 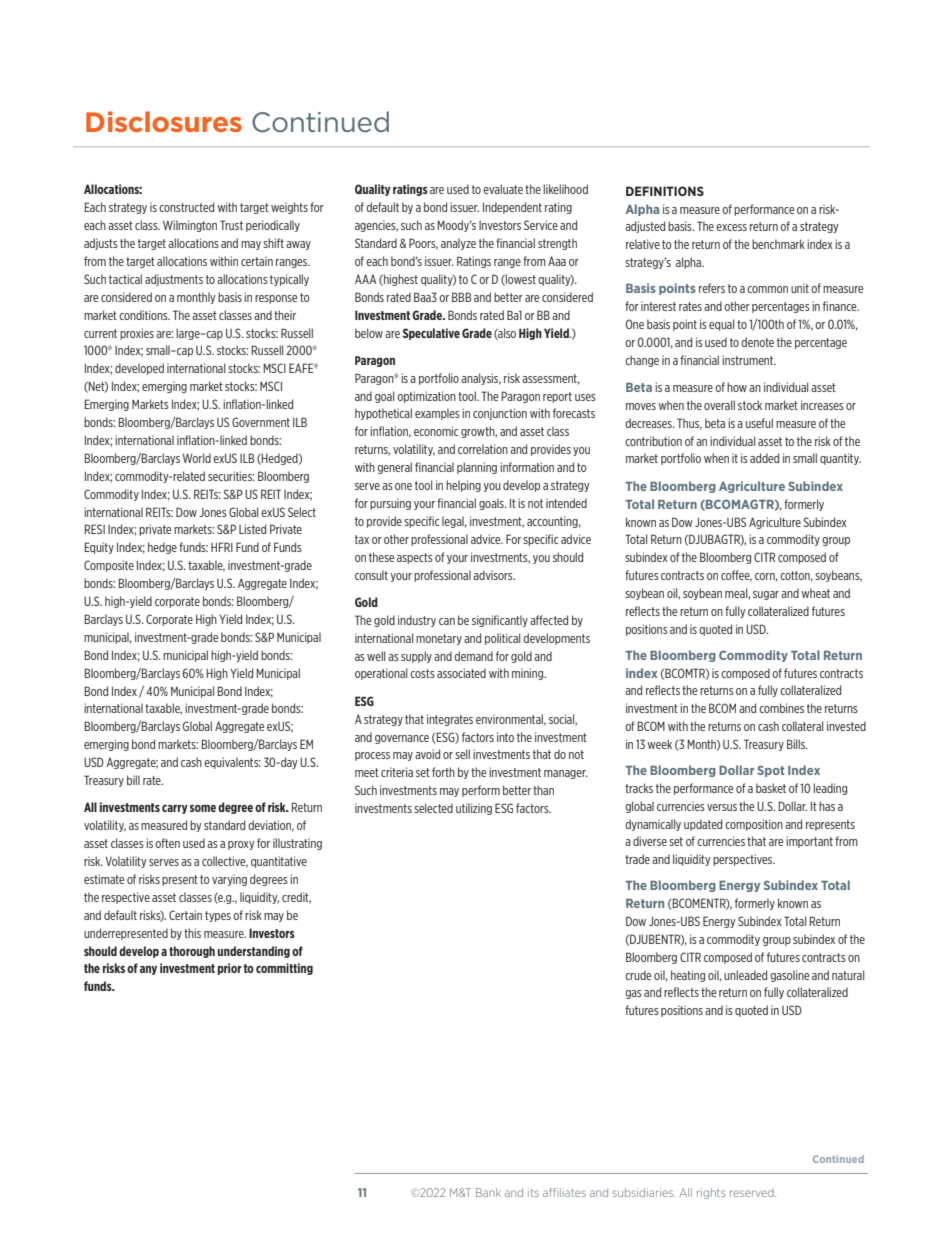 I want to click on rights, so click(x=711, y=1193).
